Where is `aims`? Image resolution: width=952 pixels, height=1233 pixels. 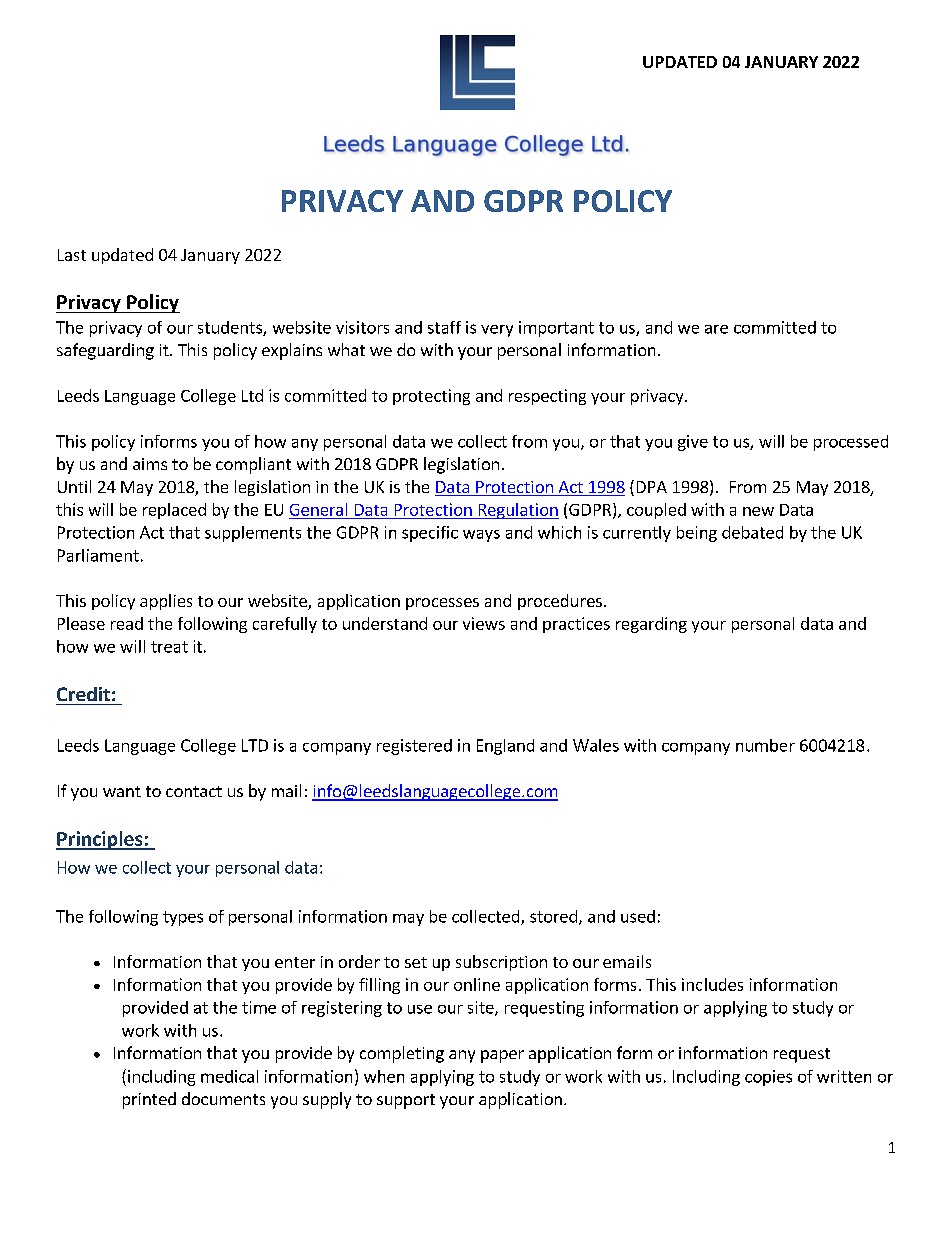 aims is located at coordinates (150, 464).
